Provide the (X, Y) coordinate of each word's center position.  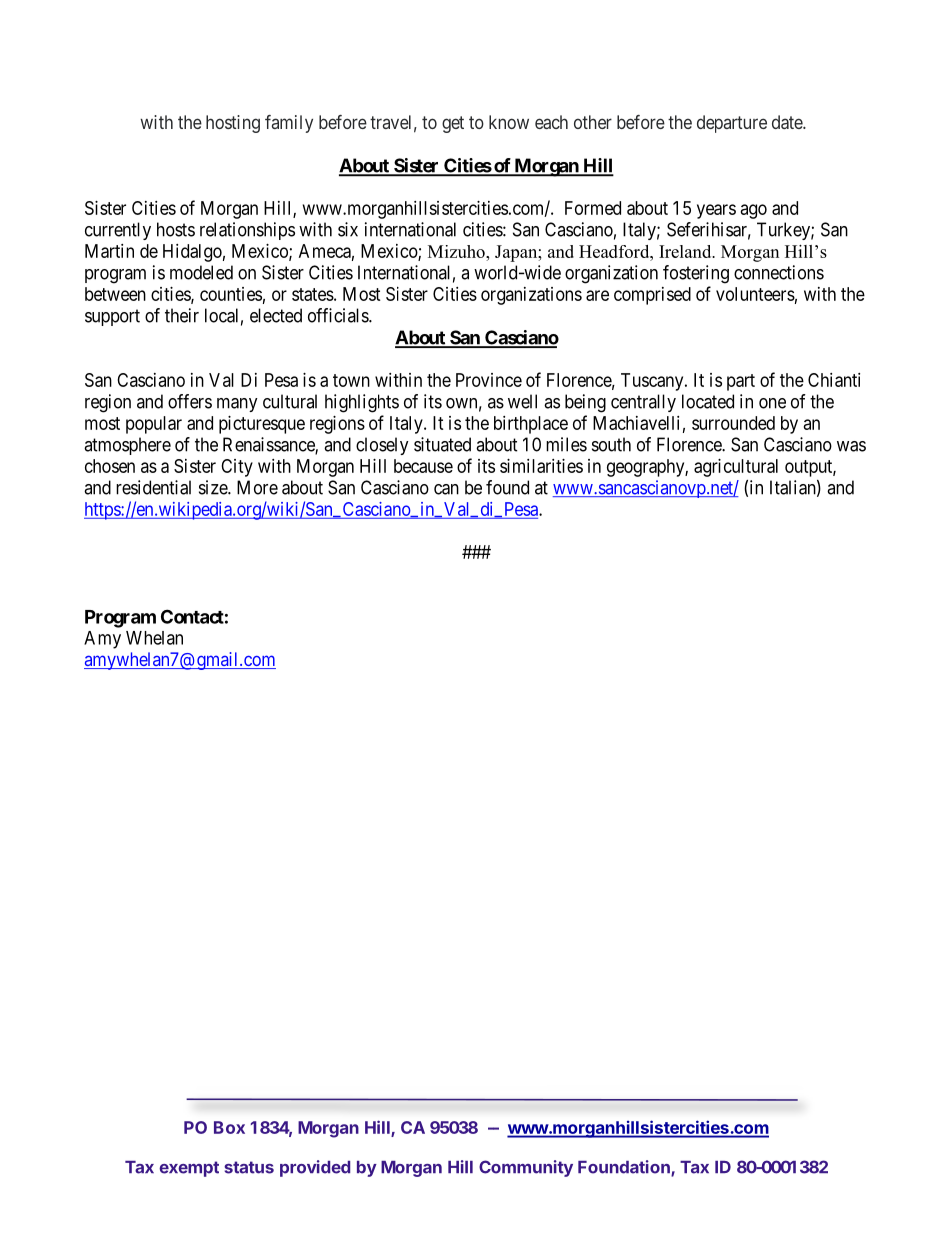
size (214, 487)
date (788, 122)
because (423, 466)
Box (229, 1127)
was (851, 446)
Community (526, 1168)
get (453, 124)
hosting (233, 124)
